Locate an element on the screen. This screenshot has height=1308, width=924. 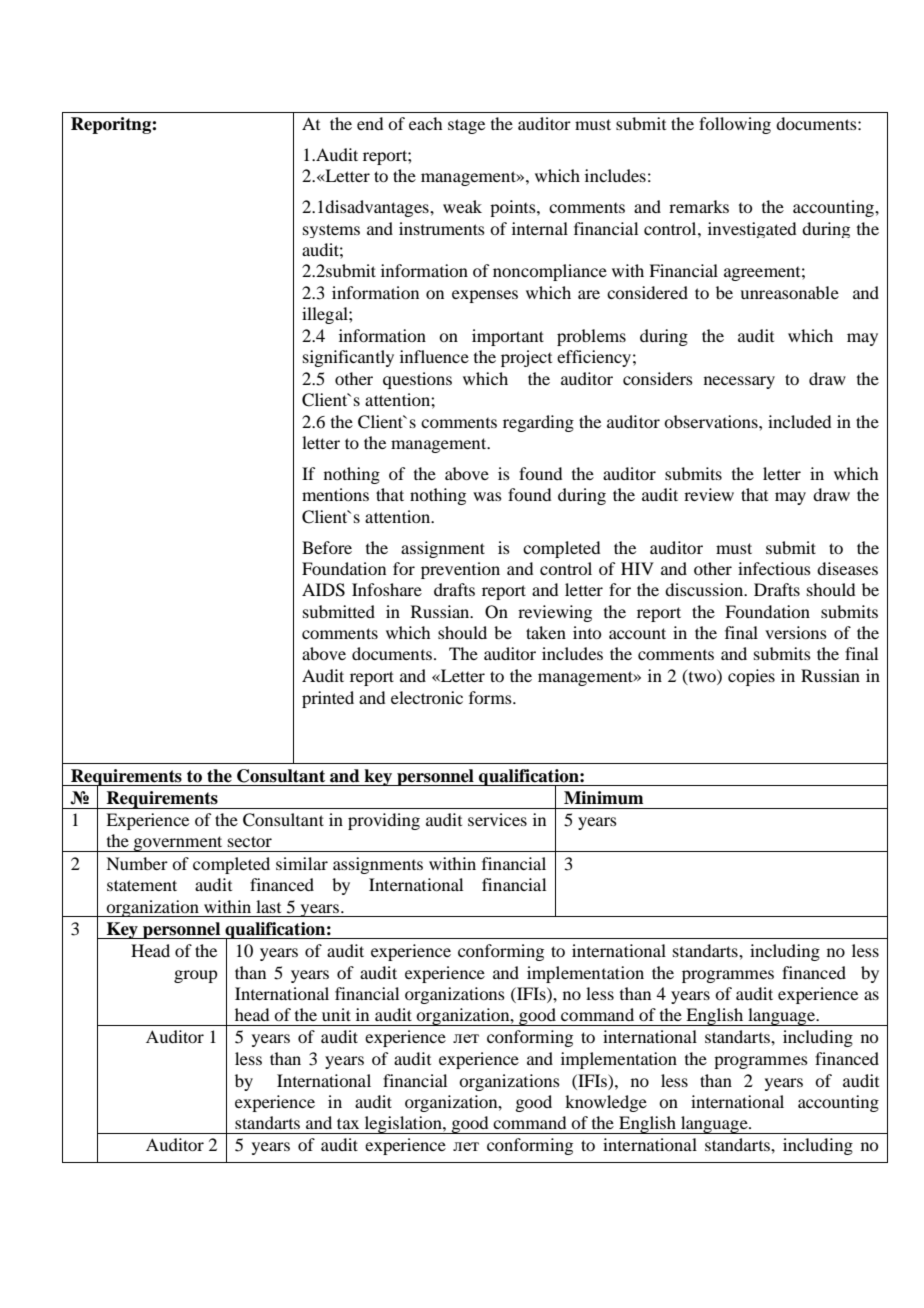
was is located at coordinates (487, 496).
